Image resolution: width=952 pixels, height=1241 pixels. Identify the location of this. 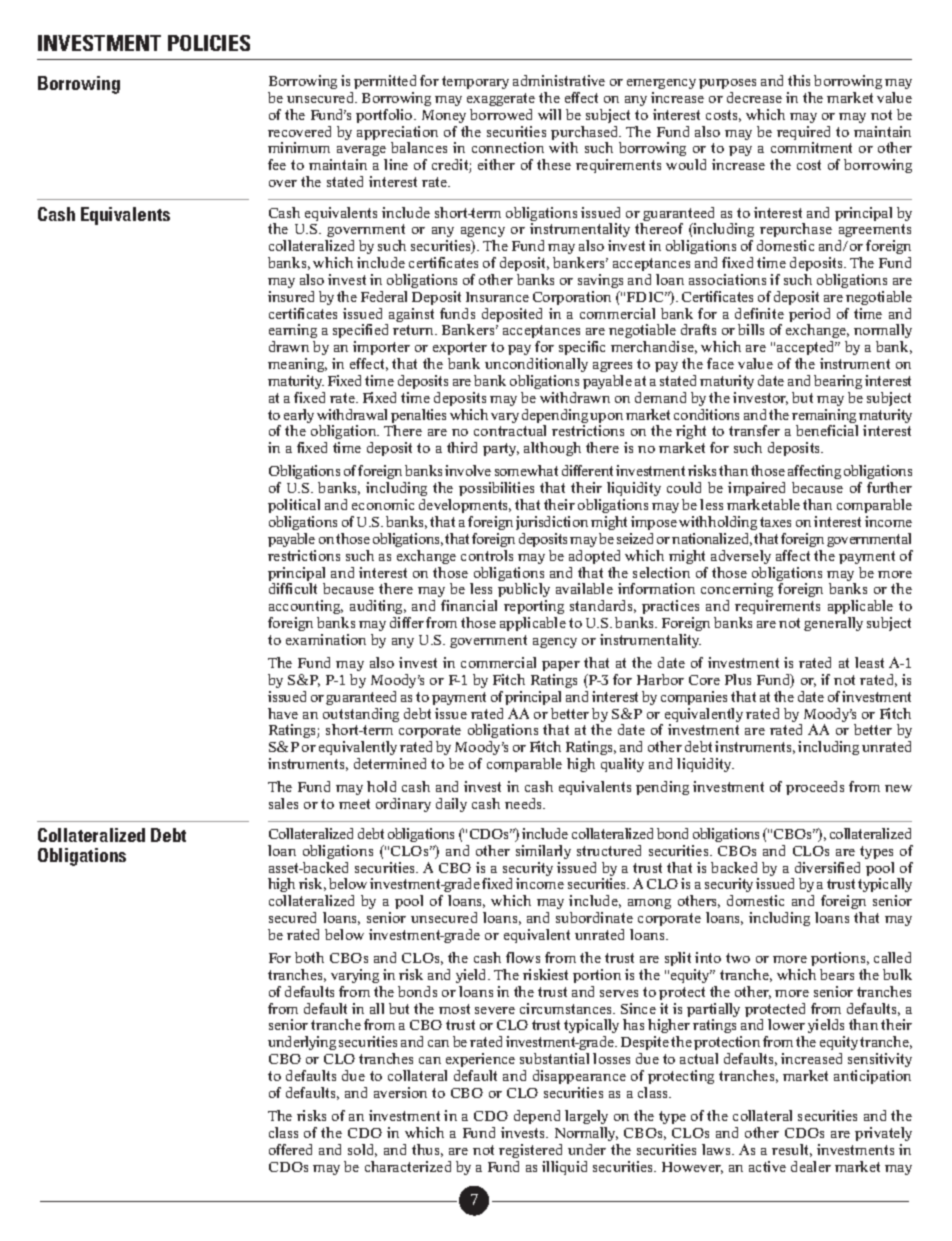
(799, 80).
